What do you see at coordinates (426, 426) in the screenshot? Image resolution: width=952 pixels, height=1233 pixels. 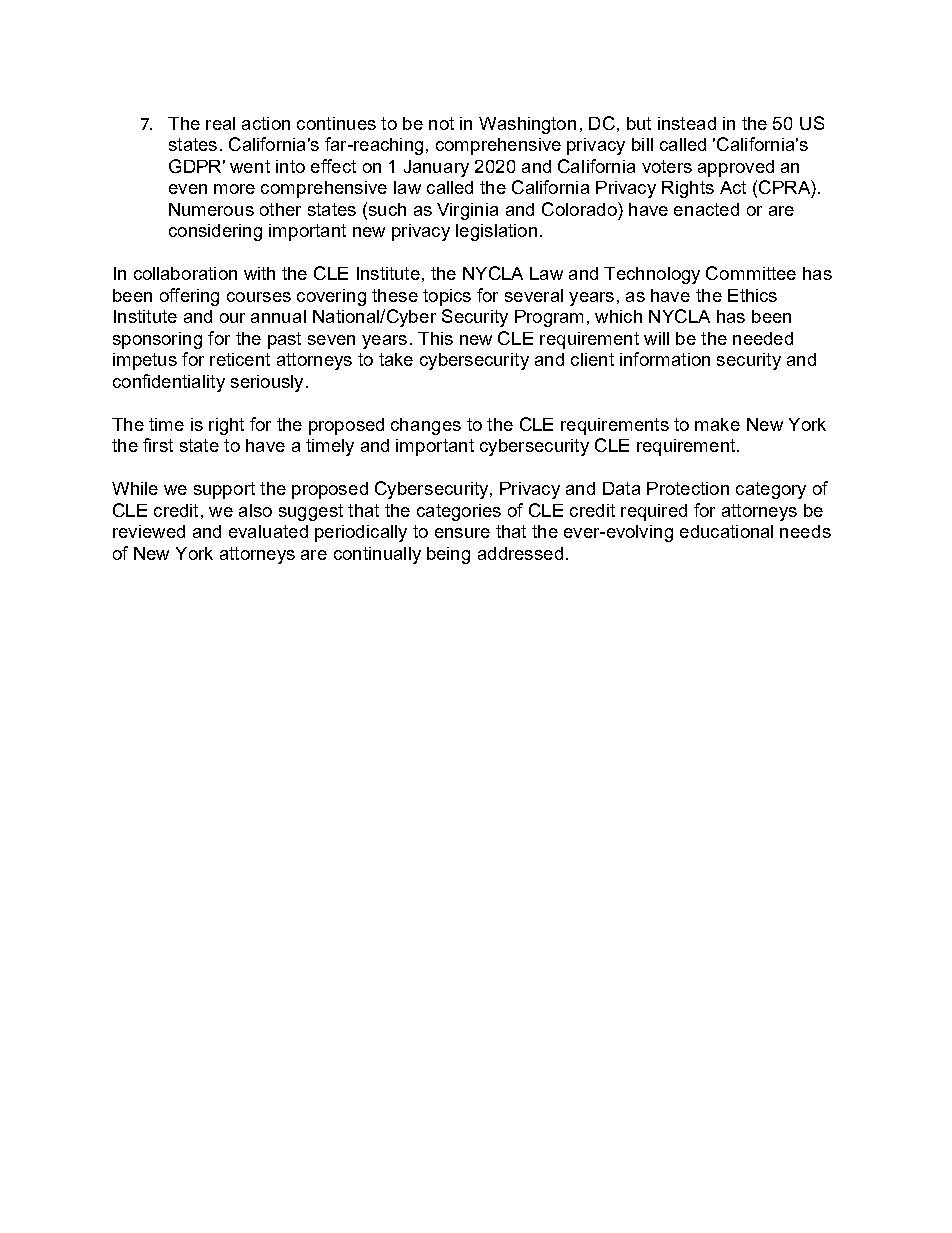 I see `changes` at bounding box center [426, 426].
